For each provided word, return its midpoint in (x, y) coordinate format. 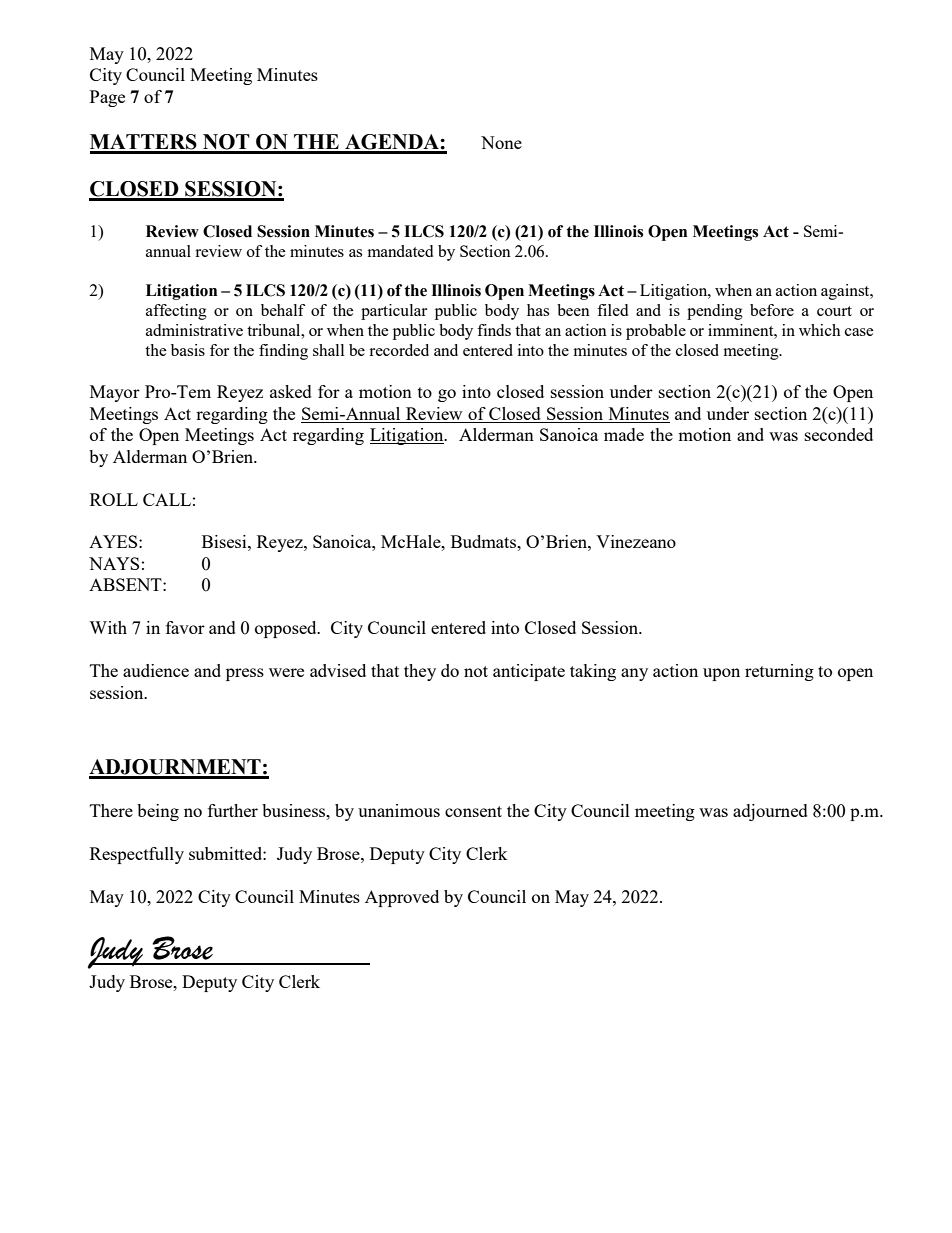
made (624, 434)
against (846, 292)
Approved (402, 898)
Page (107, 98)
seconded (839, 434)
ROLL (114, 499)
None (501, 142)
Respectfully (137, 855)
